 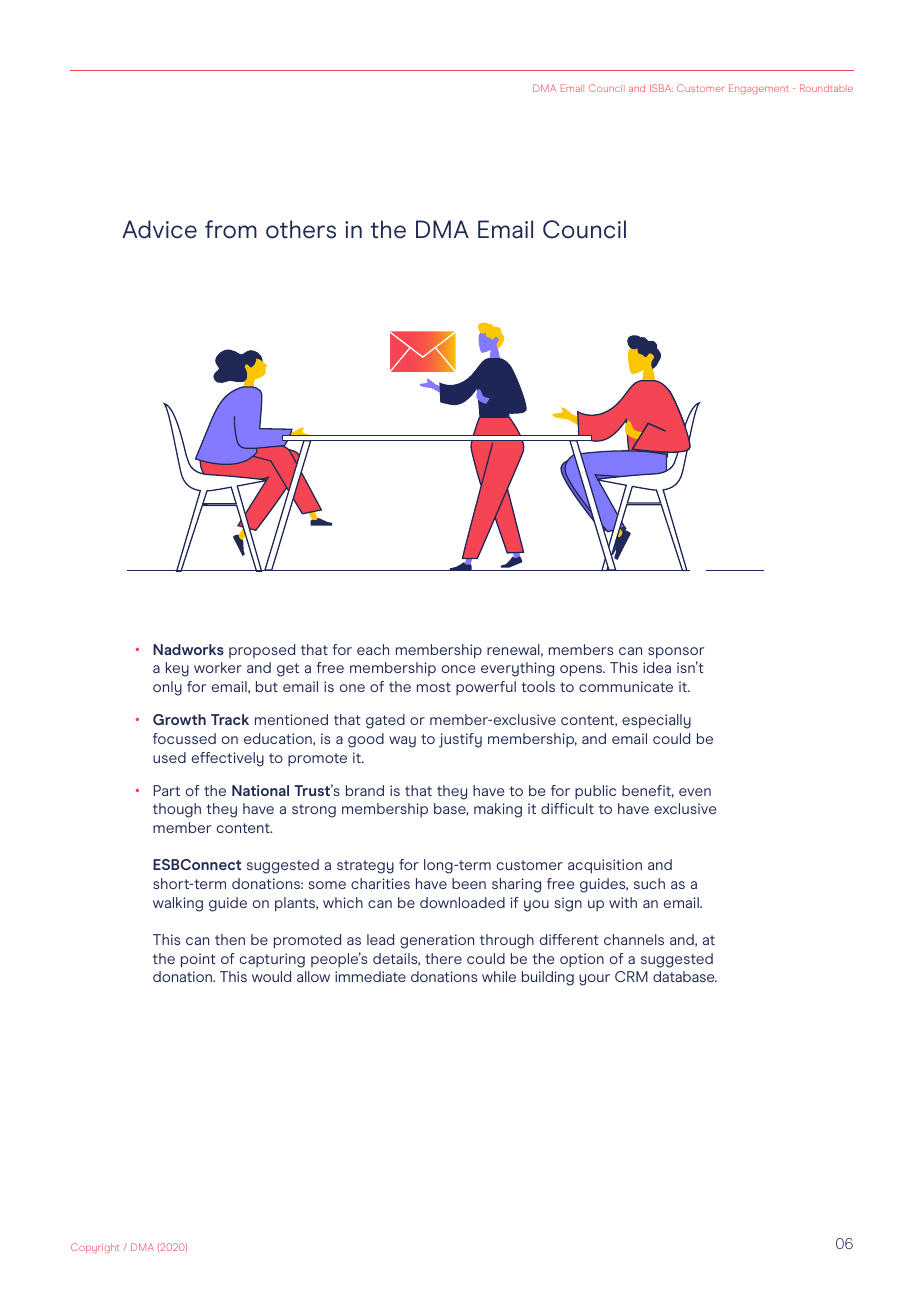 I want to click on key, so click(x=177, y=669).
